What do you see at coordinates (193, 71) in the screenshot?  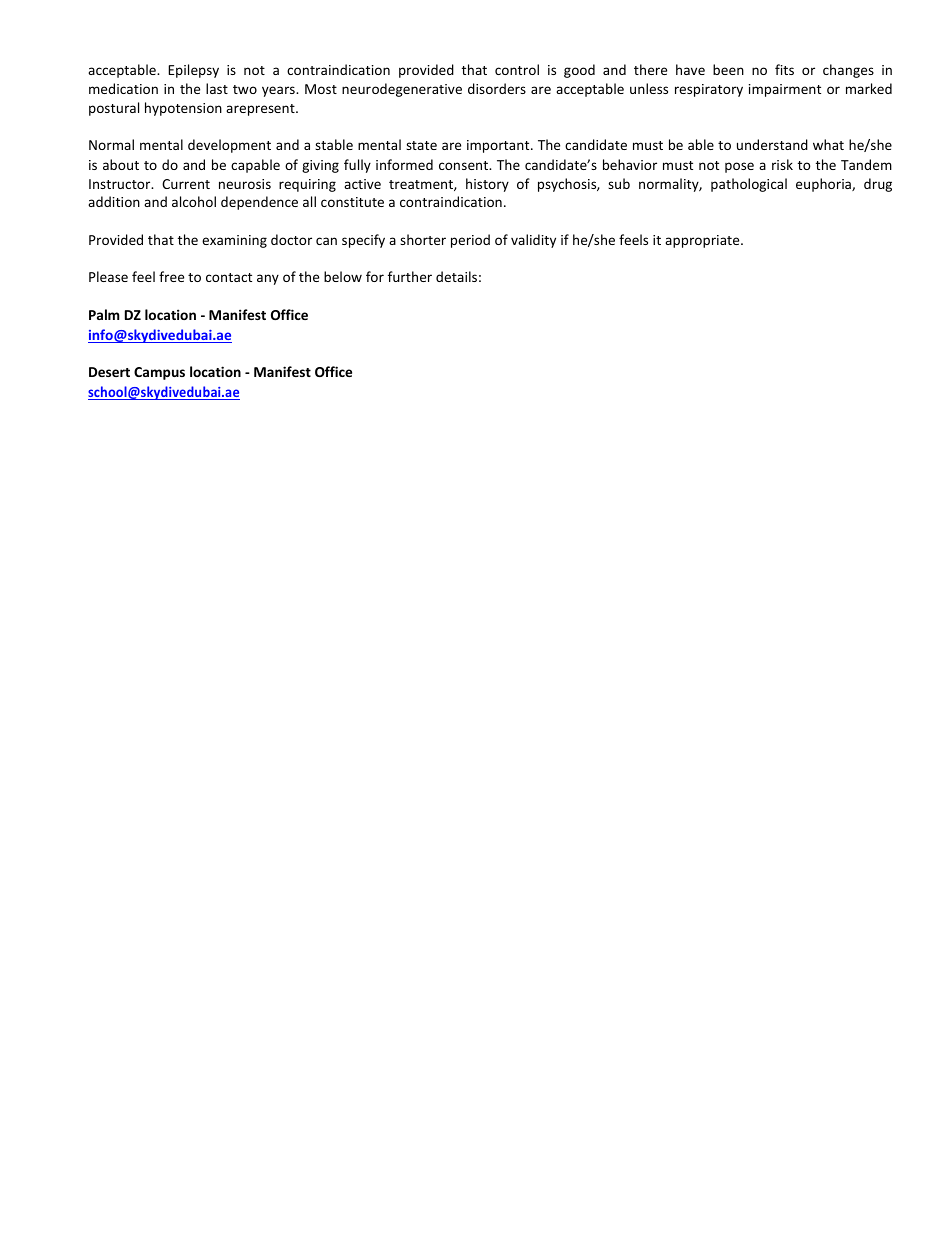 I see `Epilepsy` at bounding box center [193, 71].
